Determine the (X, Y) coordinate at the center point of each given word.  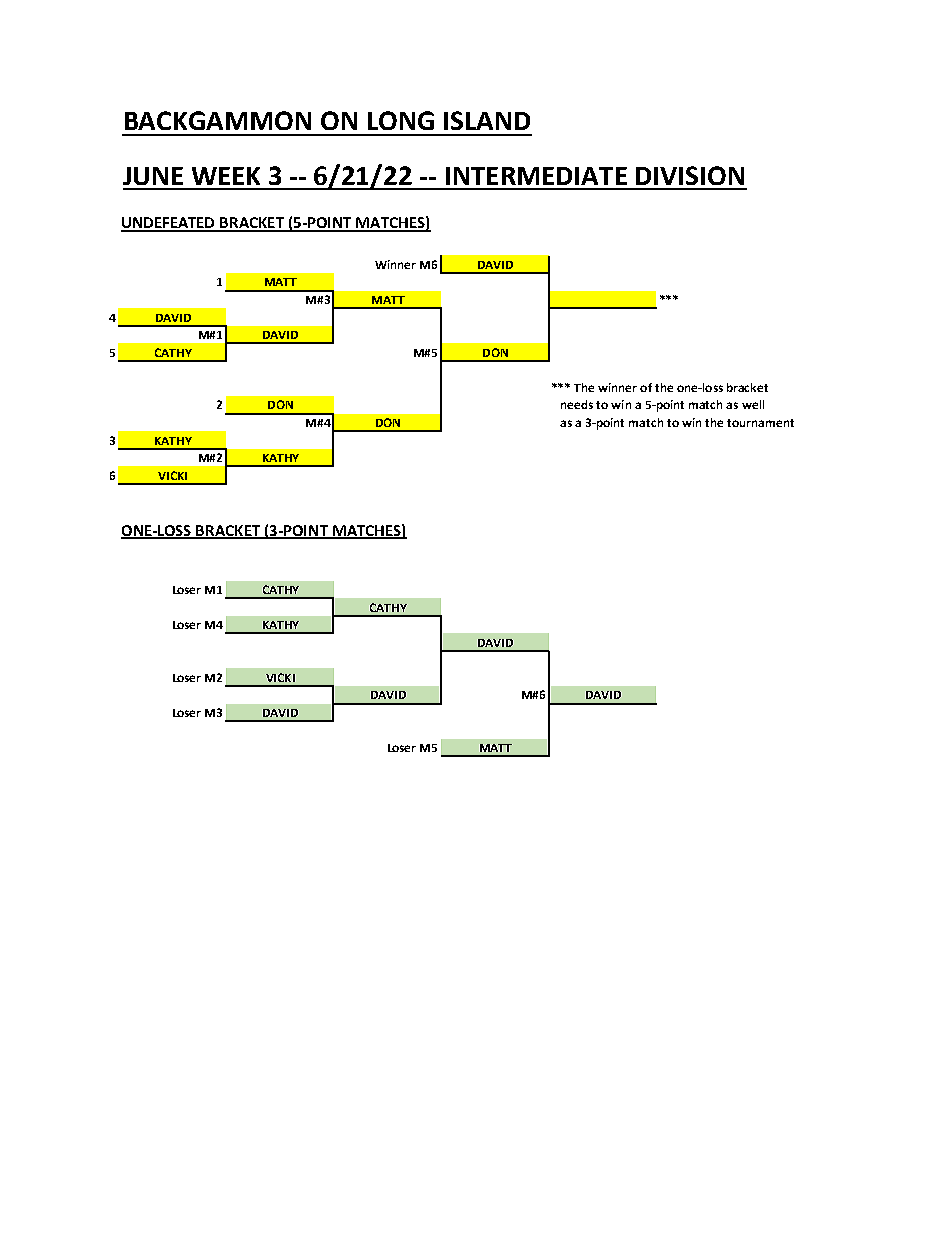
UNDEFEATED (169, 224)
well (753, 404)
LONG (401, 120)
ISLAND (487, 120)
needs (577, 404)
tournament (760, 423)
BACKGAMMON (218, 120)
